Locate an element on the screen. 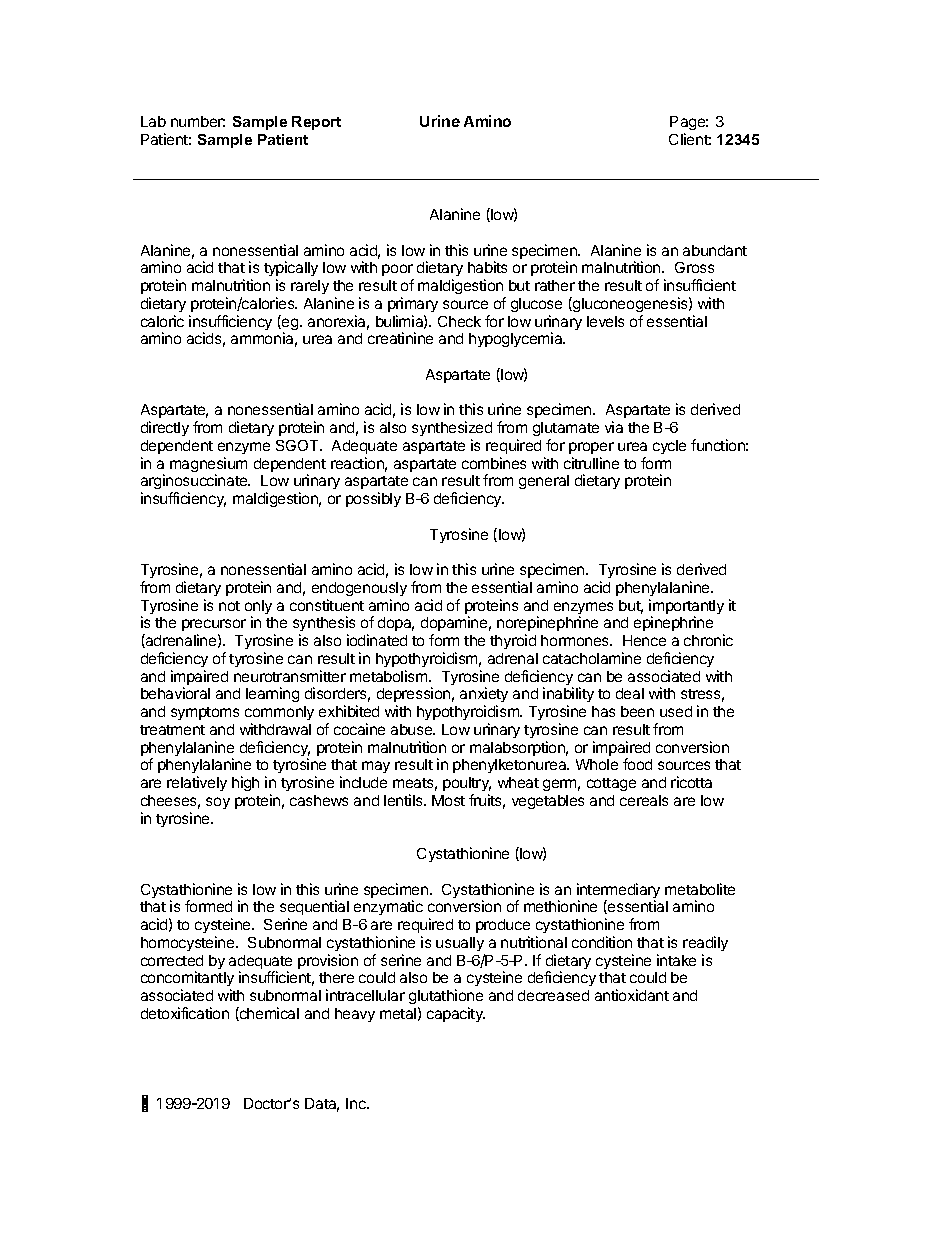  symptoms is located at coordinates (205, 713).
